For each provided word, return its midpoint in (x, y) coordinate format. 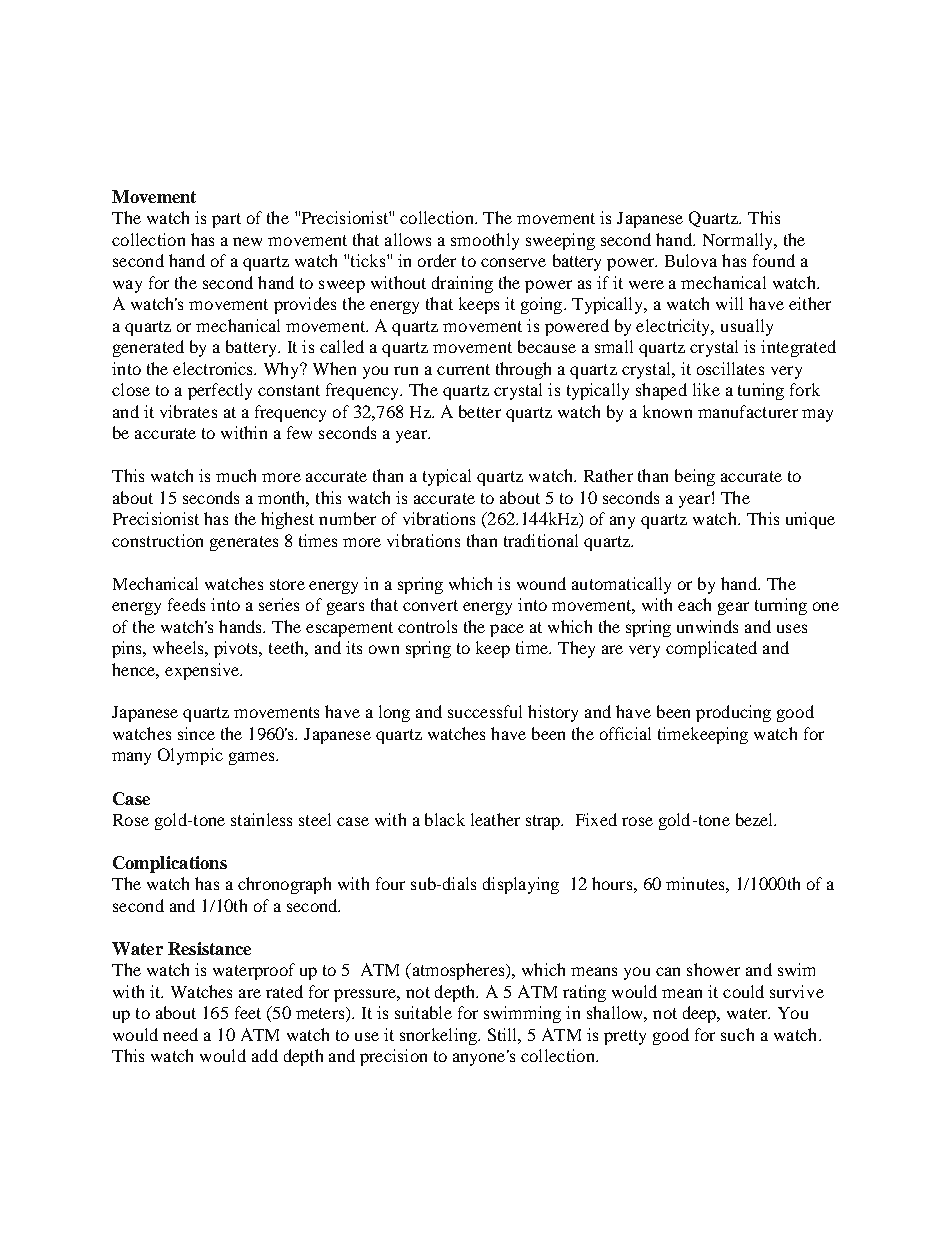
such (737, 1034)
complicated (711, 649)
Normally (739, 241)
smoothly (485, 241)
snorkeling (440, 1036)
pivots (237, 649)
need (180, 1034)
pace (507, 630)
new (247, 241)
